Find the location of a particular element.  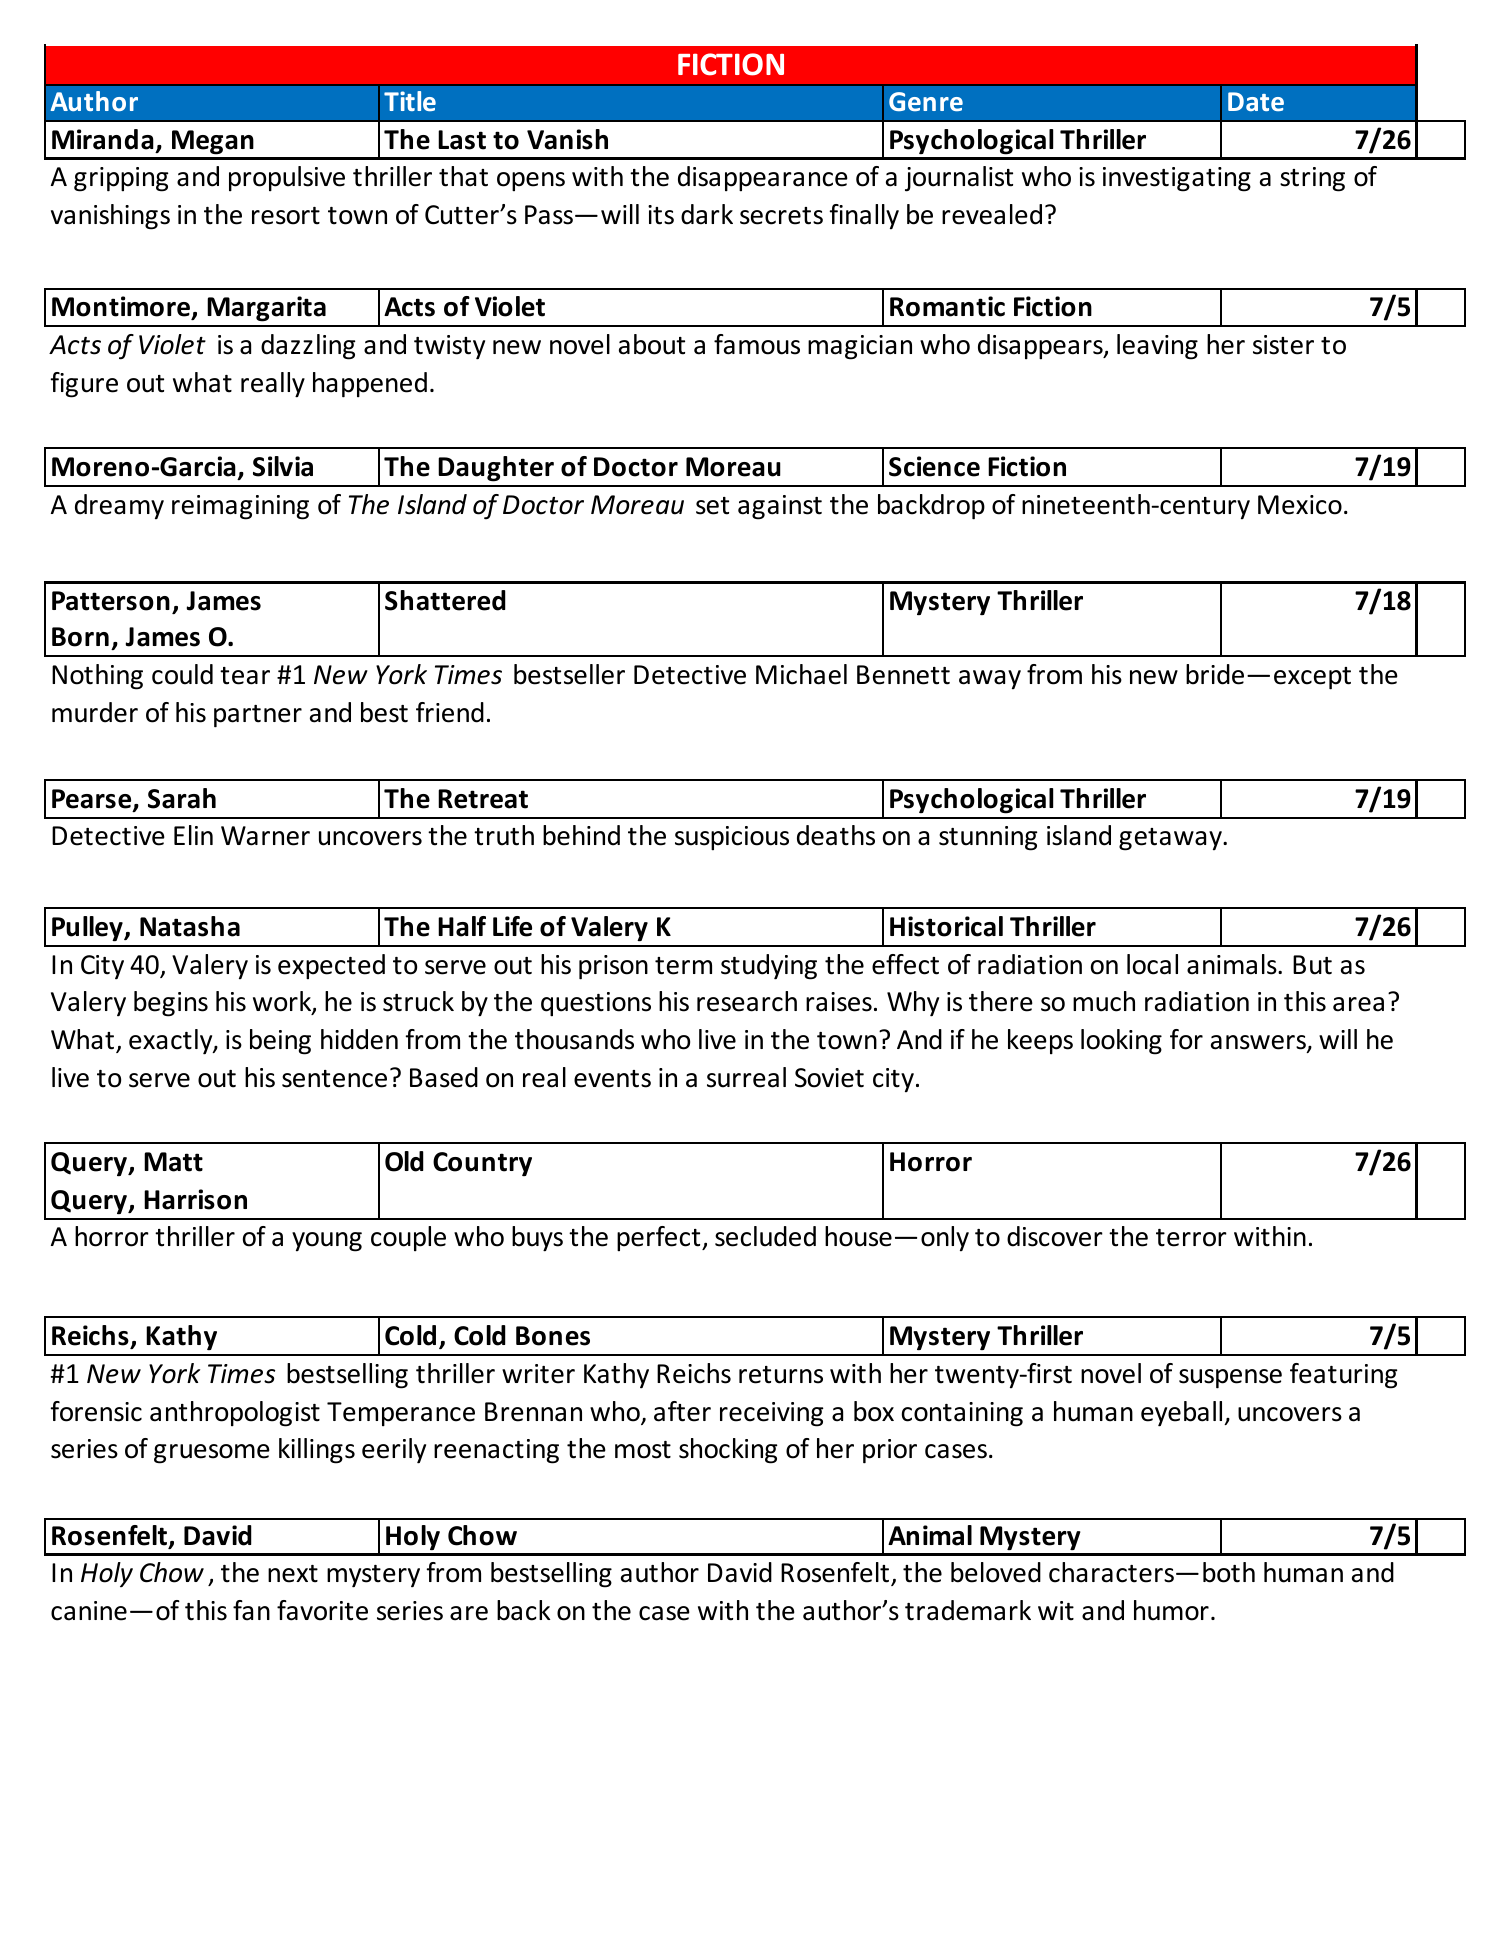

disappearance is located at coordinates (763, 179).
